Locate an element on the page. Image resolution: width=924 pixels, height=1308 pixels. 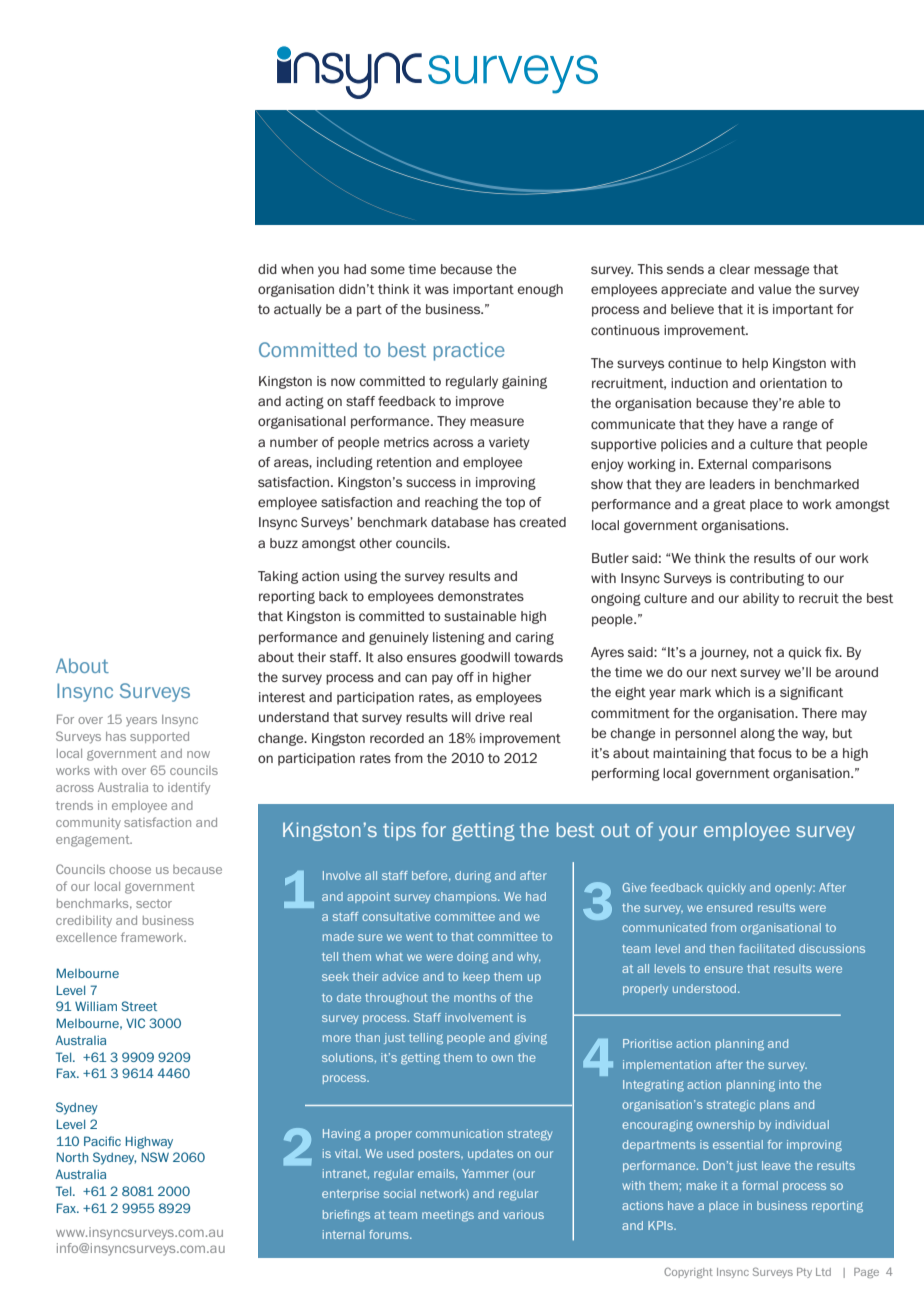
facilitated is located at coordinates (766, 948).
